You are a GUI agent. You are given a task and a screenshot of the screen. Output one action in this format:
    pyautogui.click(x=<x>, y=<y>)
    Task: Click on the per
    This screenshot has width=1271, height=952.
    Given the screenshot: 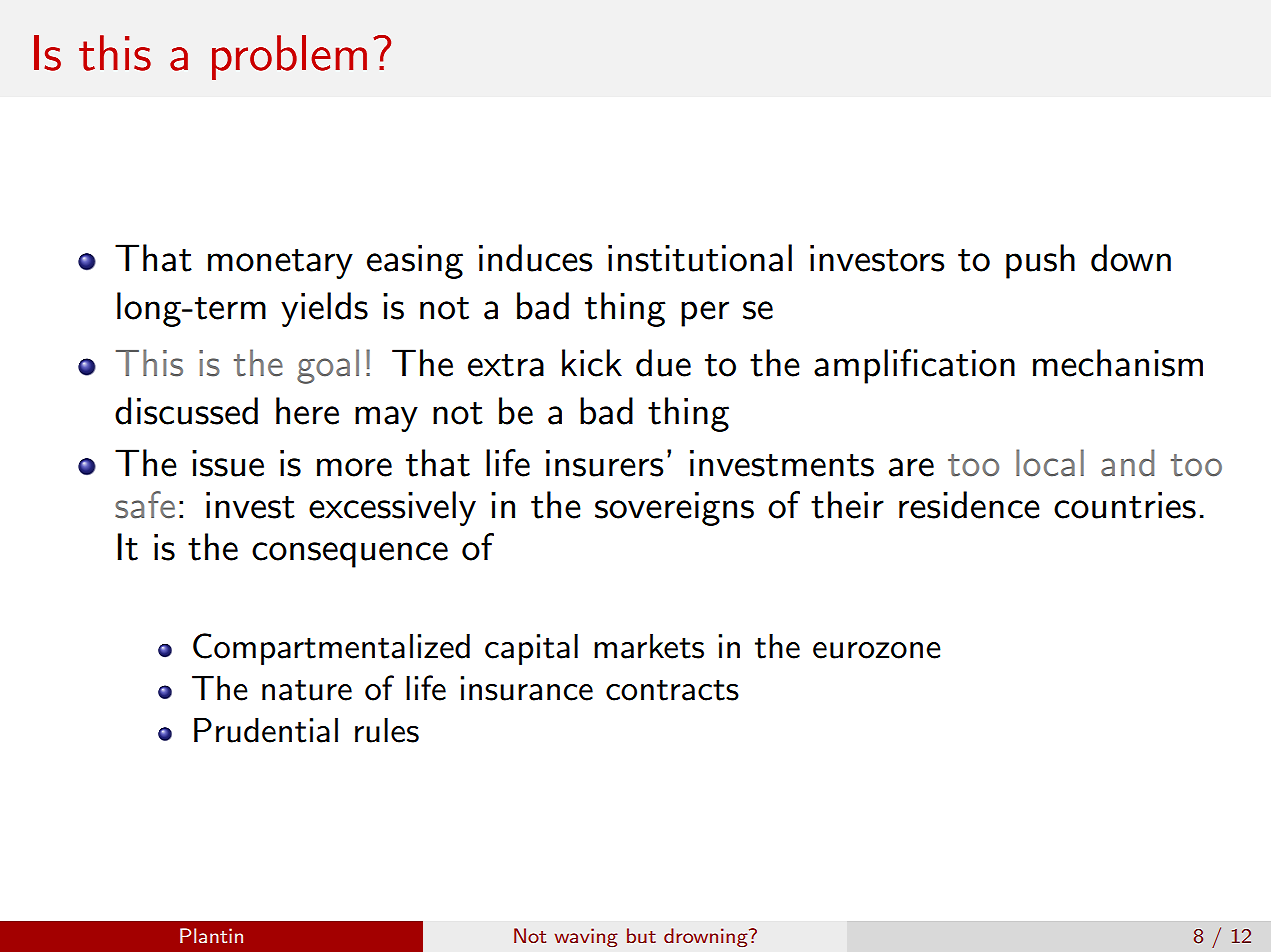 What is the action you would take?
    pyautogui.click(x=705, y=314)
